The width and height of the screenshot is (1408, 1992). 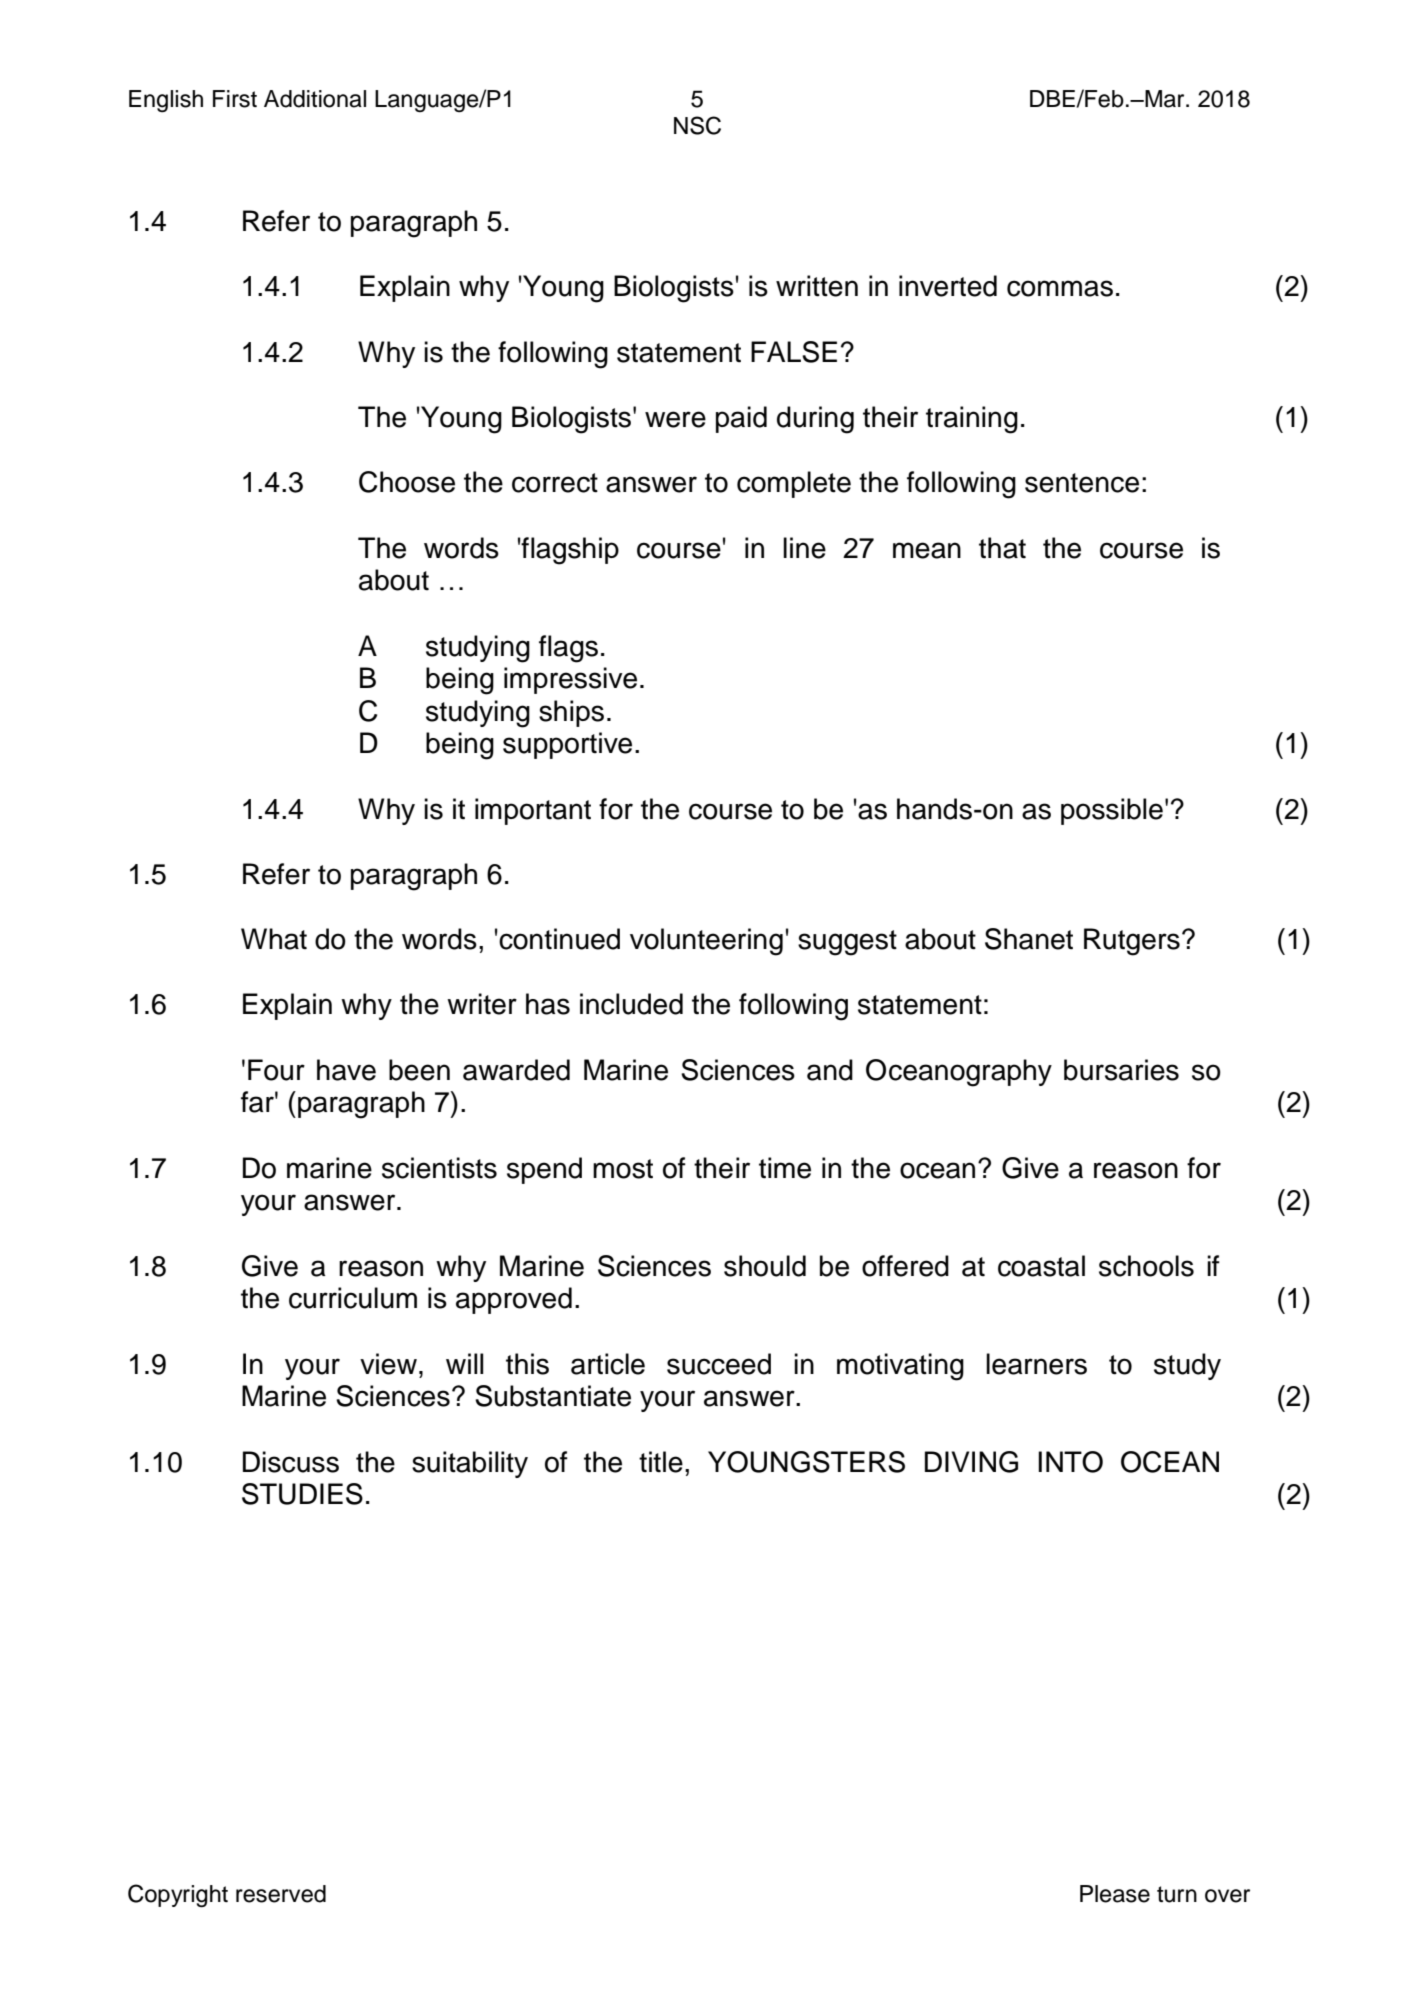 I want to click on What, so click(x=274, y=939).
